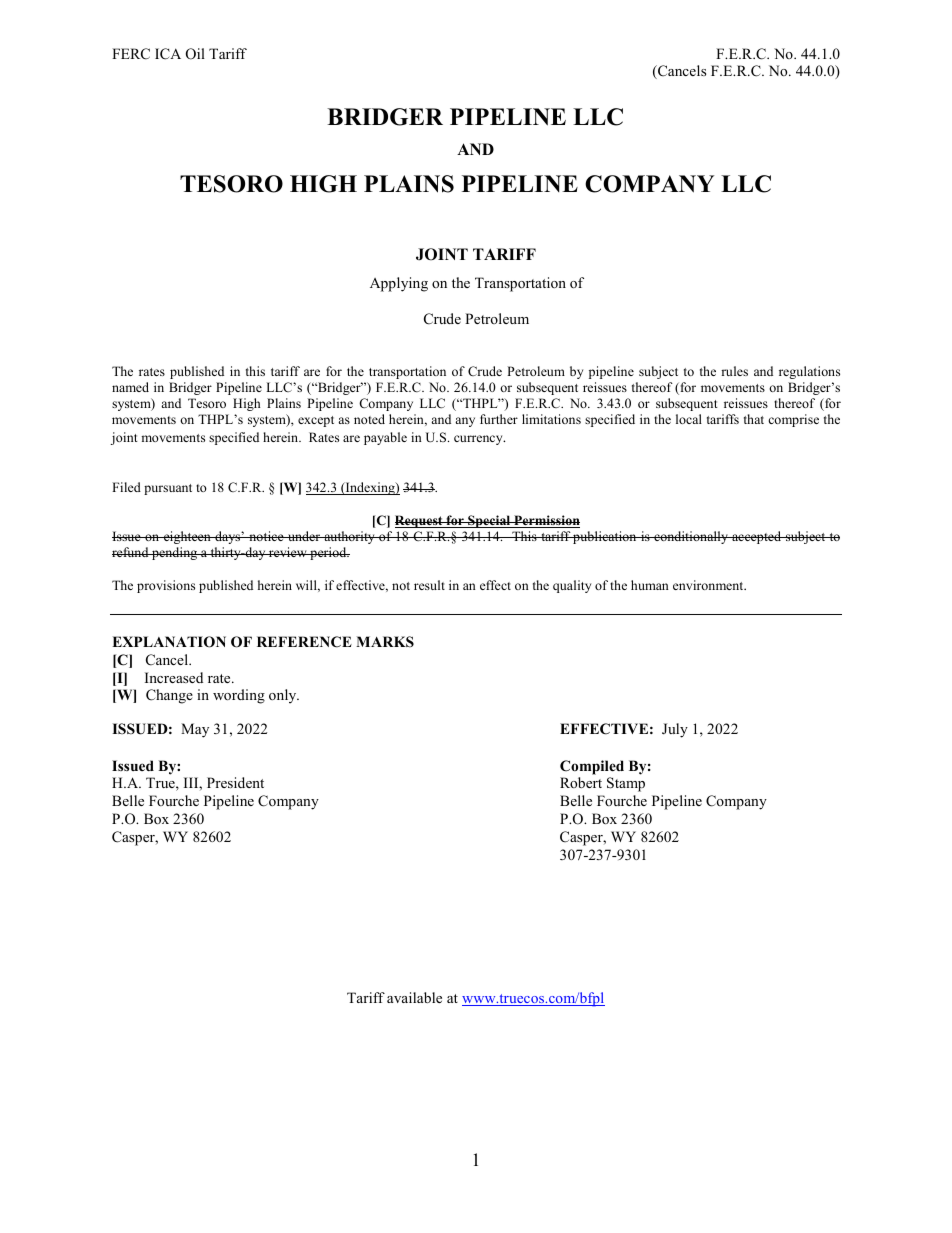  What do you see at coordinates (174, 677) in the screenshot?
I see `Increased` at bounding box center [174, 677].
